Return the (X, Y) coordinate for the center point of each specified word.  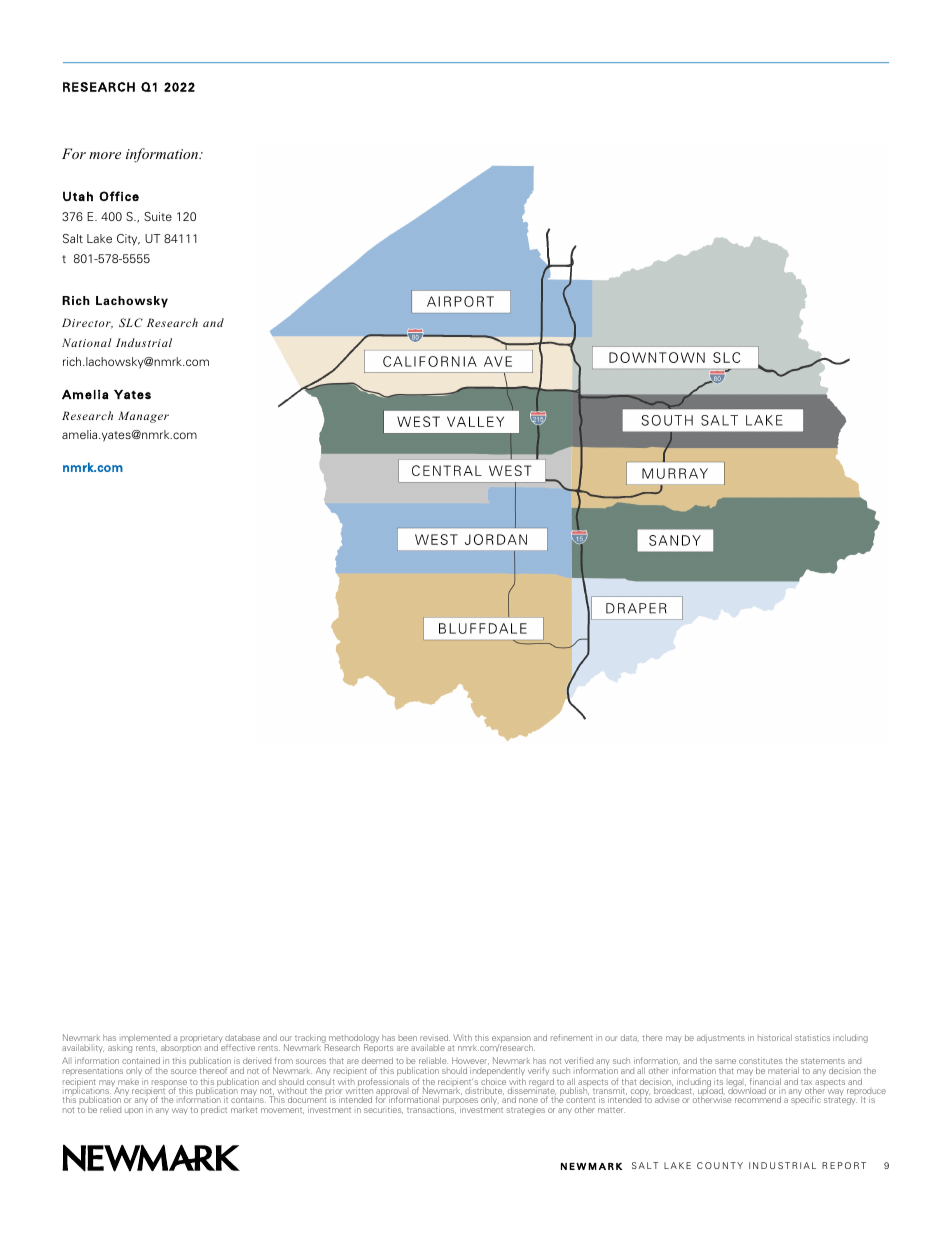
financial (765, 1083)
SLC (131, 322)
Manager (143, 417)
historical (775, 1037)
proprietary (201, 1040)
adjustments (721, 1038)
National (87, 342)
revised (435, 1037)
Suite (158, 216)
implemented (146, 1040)
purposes (460, 1102)
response (169, 1084)
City (128, 240)
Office (119, 196)
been (407, 1038)
